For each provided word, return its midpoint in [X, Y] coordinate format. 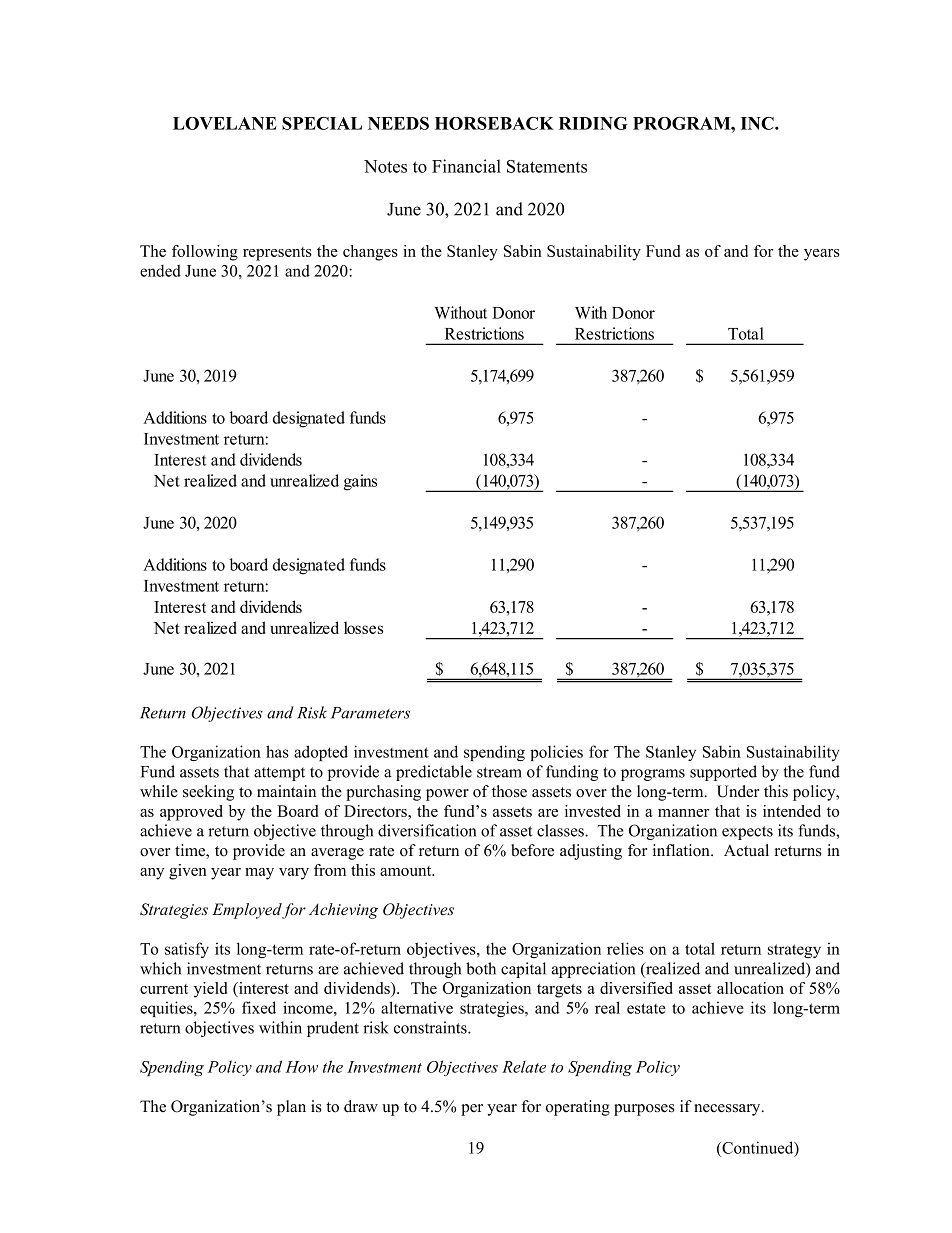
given [188, 872]
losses [363, 627]
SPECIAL [322, 123]
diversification [427, 830]
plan [291, 1108]
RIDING [593, 123]
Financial [466, 166]
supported [723, 773]
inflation [682, 850]
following [205, 253]
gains [360, 482]
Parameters [370, 713]
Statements [547, 166]
